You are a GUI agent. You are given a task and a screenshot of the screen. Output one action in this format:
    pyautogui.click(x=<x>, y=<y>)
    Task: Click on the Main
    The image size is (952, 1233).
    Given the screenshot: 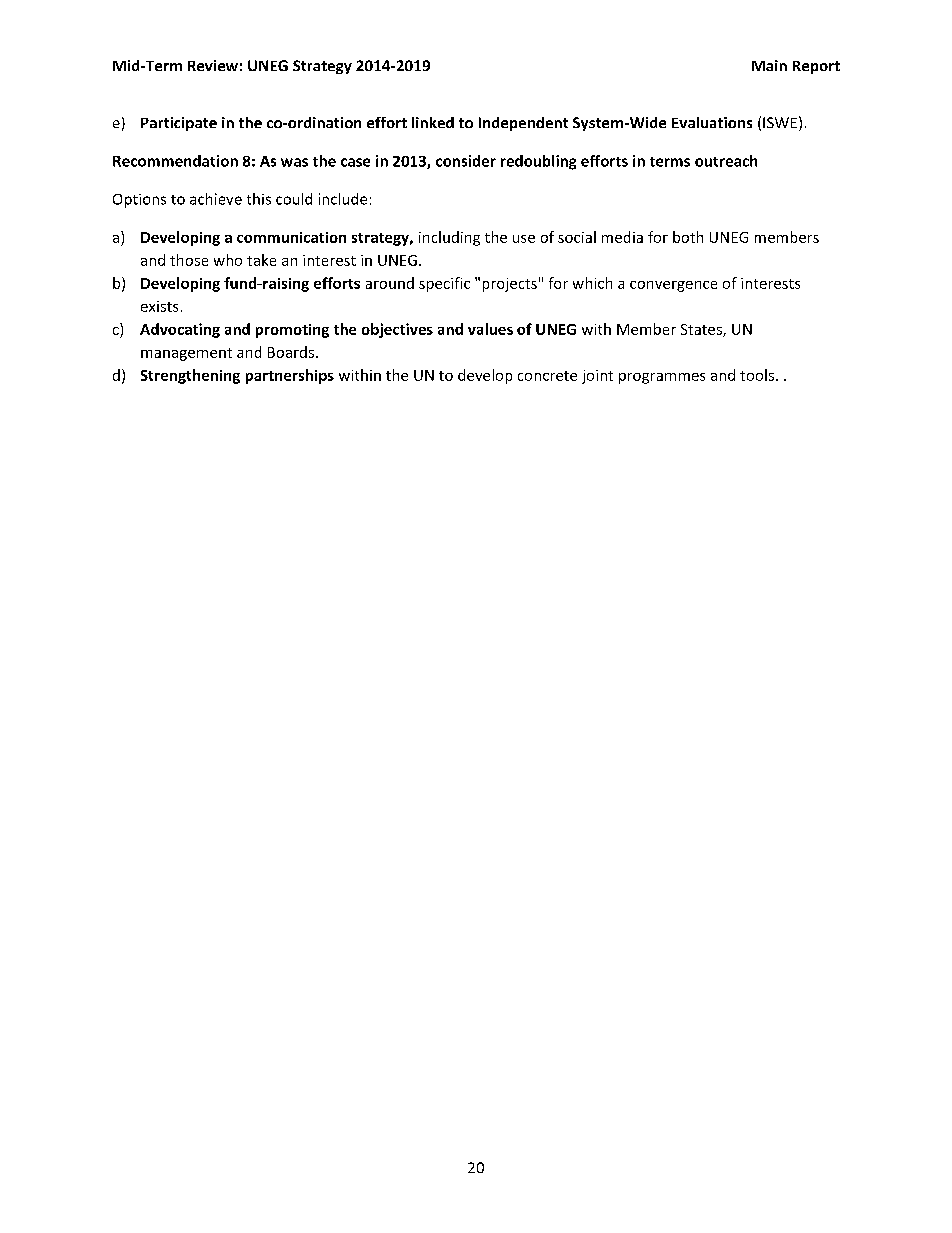 What is the action you would take?
    pyautogui.click(x=769, y=65)
